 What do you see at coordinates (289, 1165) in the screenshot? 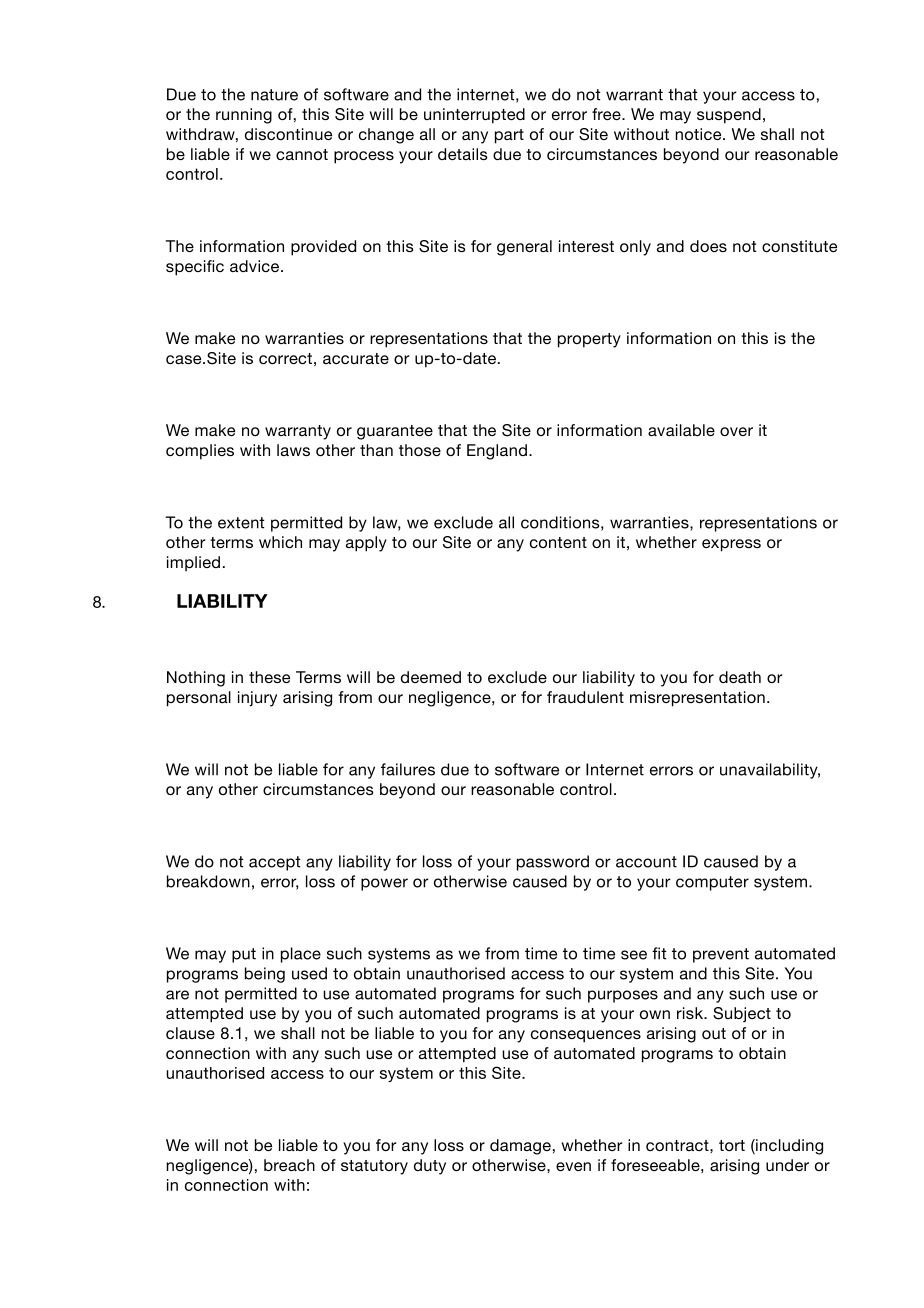
I see `breach` at bounding box center [289, 1165].
